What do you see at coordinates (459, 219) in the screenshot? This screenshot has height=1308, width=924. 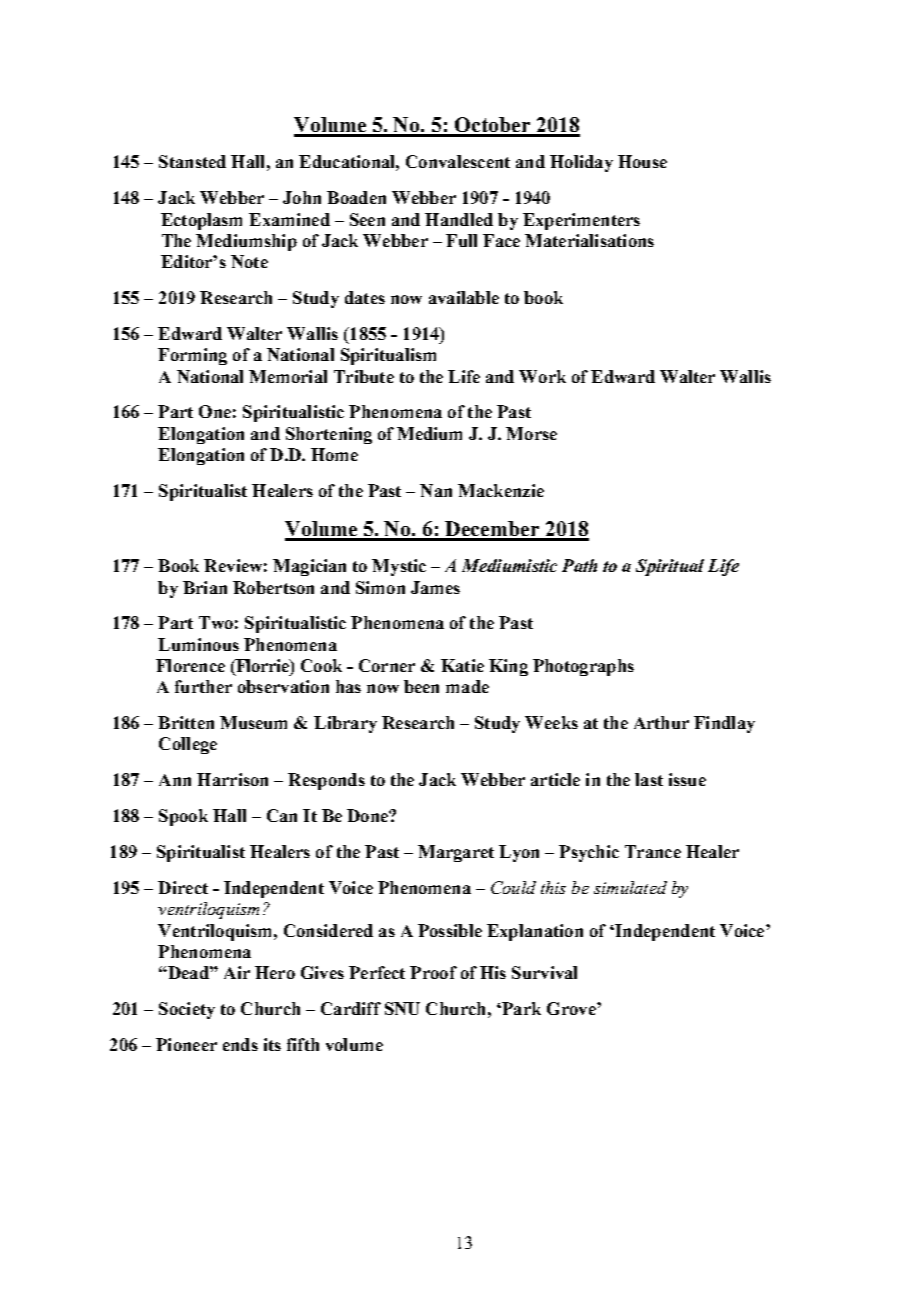 I see `Handled` at bounding box center [459, 219].
